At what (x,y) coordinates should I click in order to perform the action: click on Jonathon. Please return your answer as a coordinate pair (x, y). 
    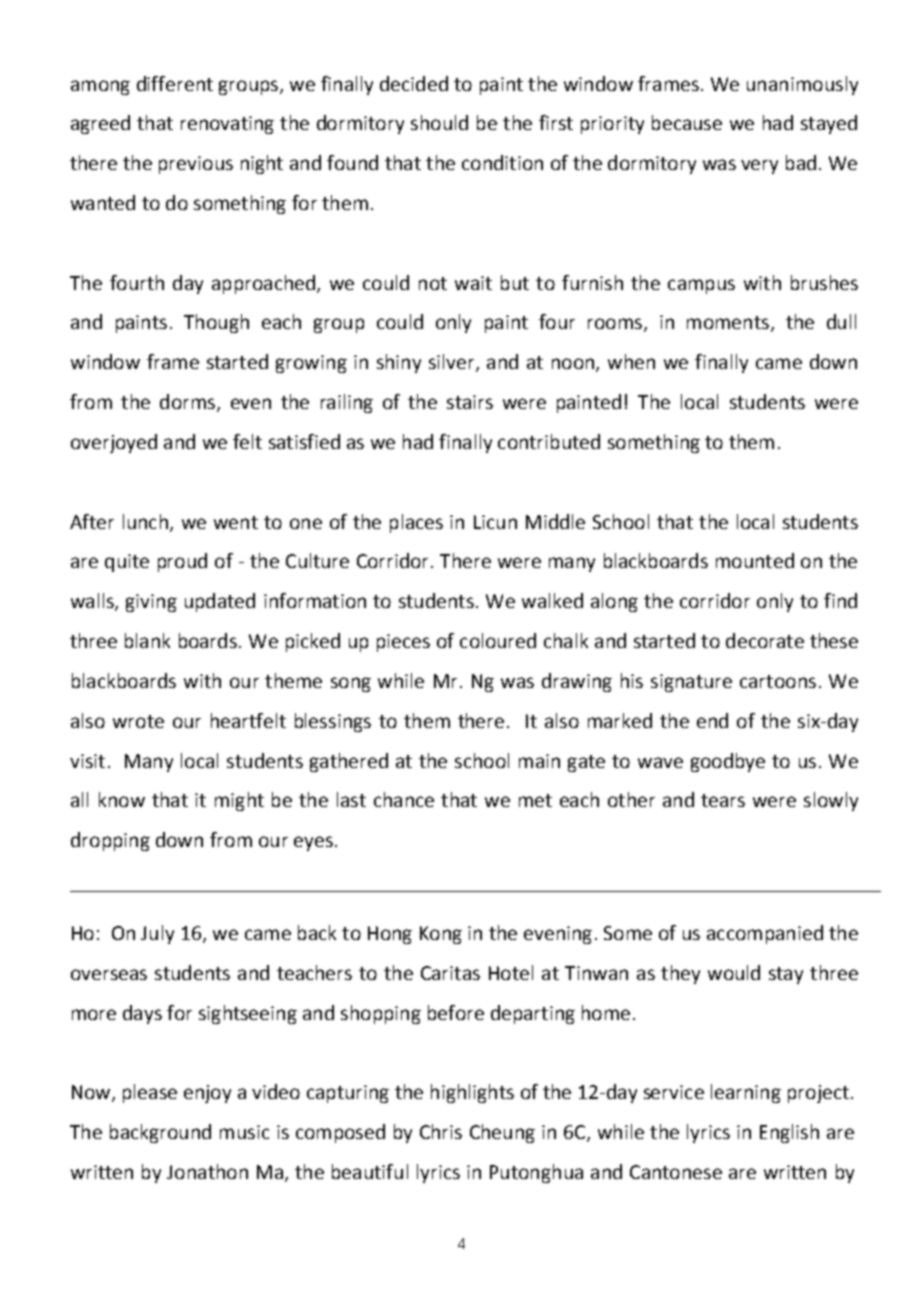
    Looking at the image, I should click on (207, 1171).
